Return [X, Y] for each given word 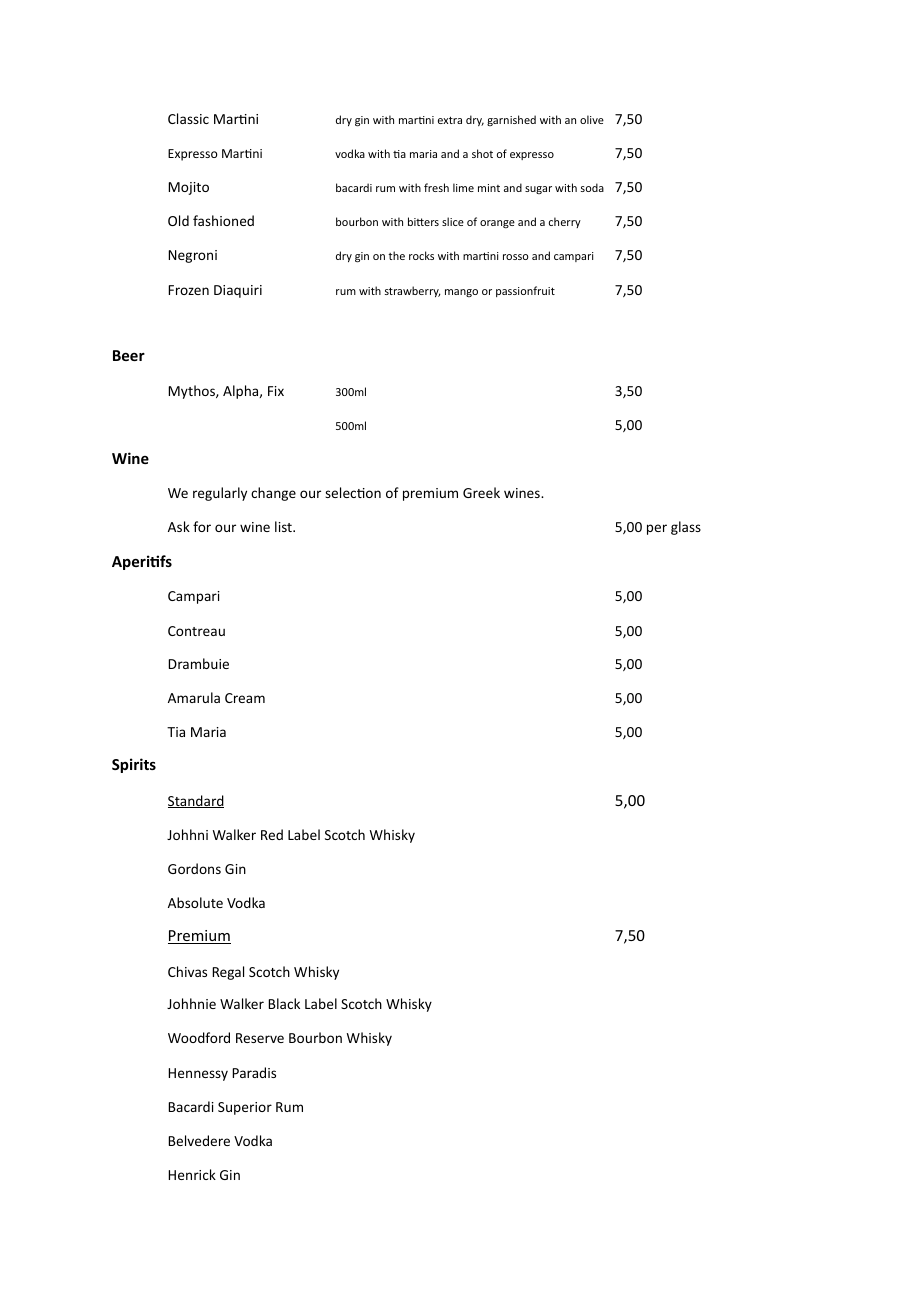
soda [592, 187]
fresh [436, 187]
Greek [481, 492]
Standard [196, 801]
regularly [220, 494]
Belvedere [199, 1140]
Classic [188, 118]
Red [272, 834]
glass [686, 528]
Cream [245, 698]
